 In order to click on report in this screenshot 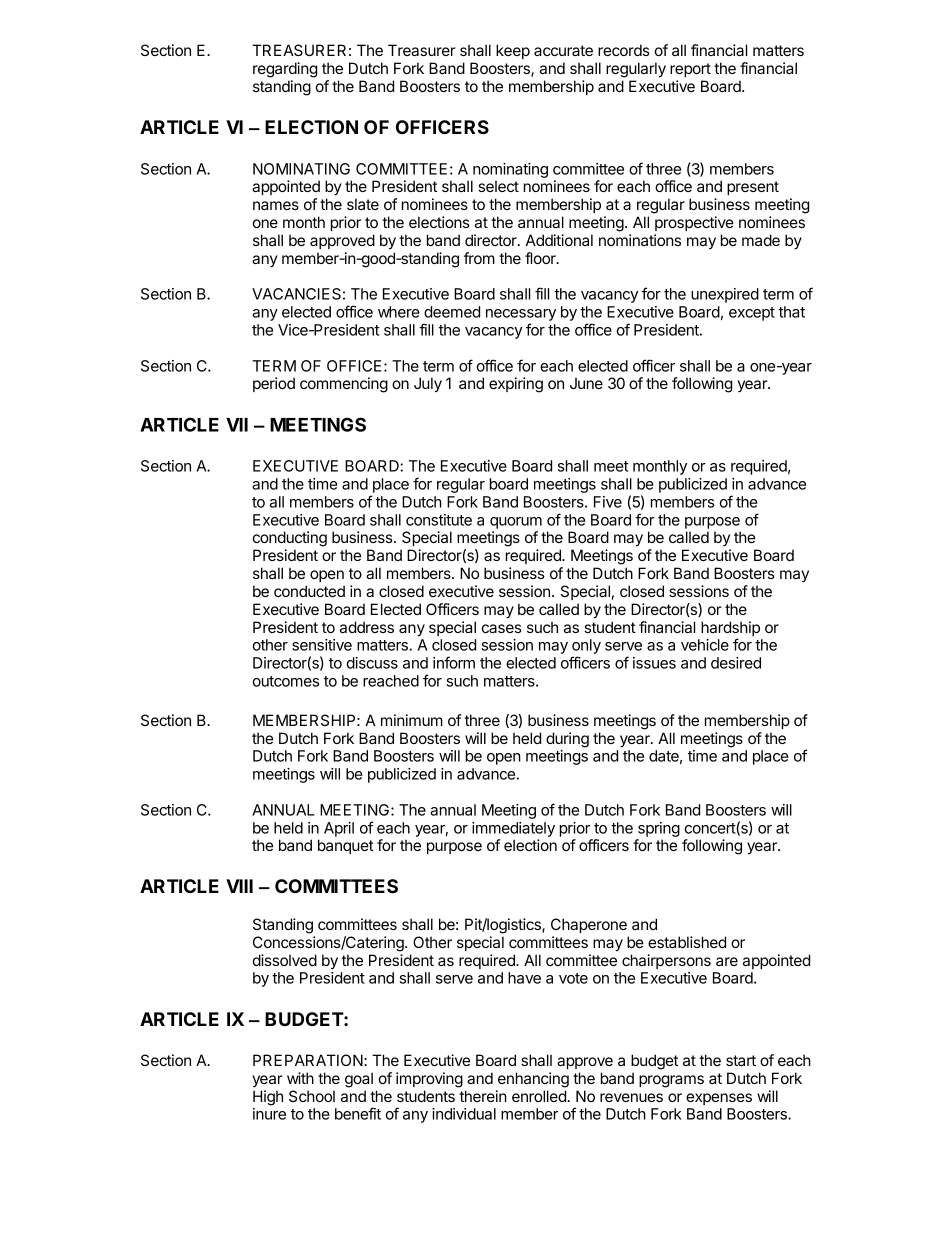, I will do `click(690, 70)`.
